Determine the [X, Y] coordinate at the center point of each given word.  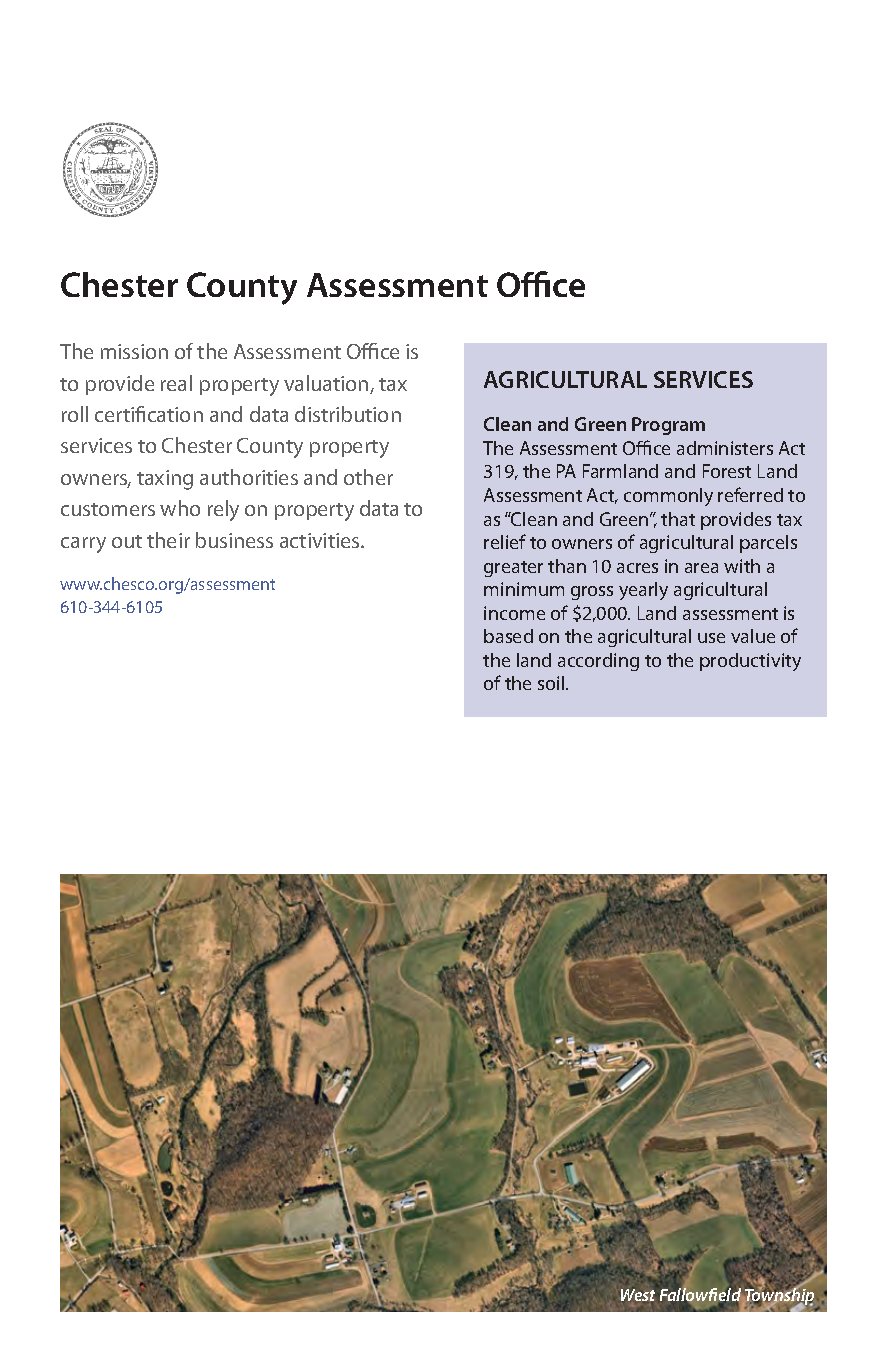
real [176, 383]
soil [552, 683]
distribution [348, 414]
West [638, 1295]
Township [778, 1296]
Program [668, 426]
